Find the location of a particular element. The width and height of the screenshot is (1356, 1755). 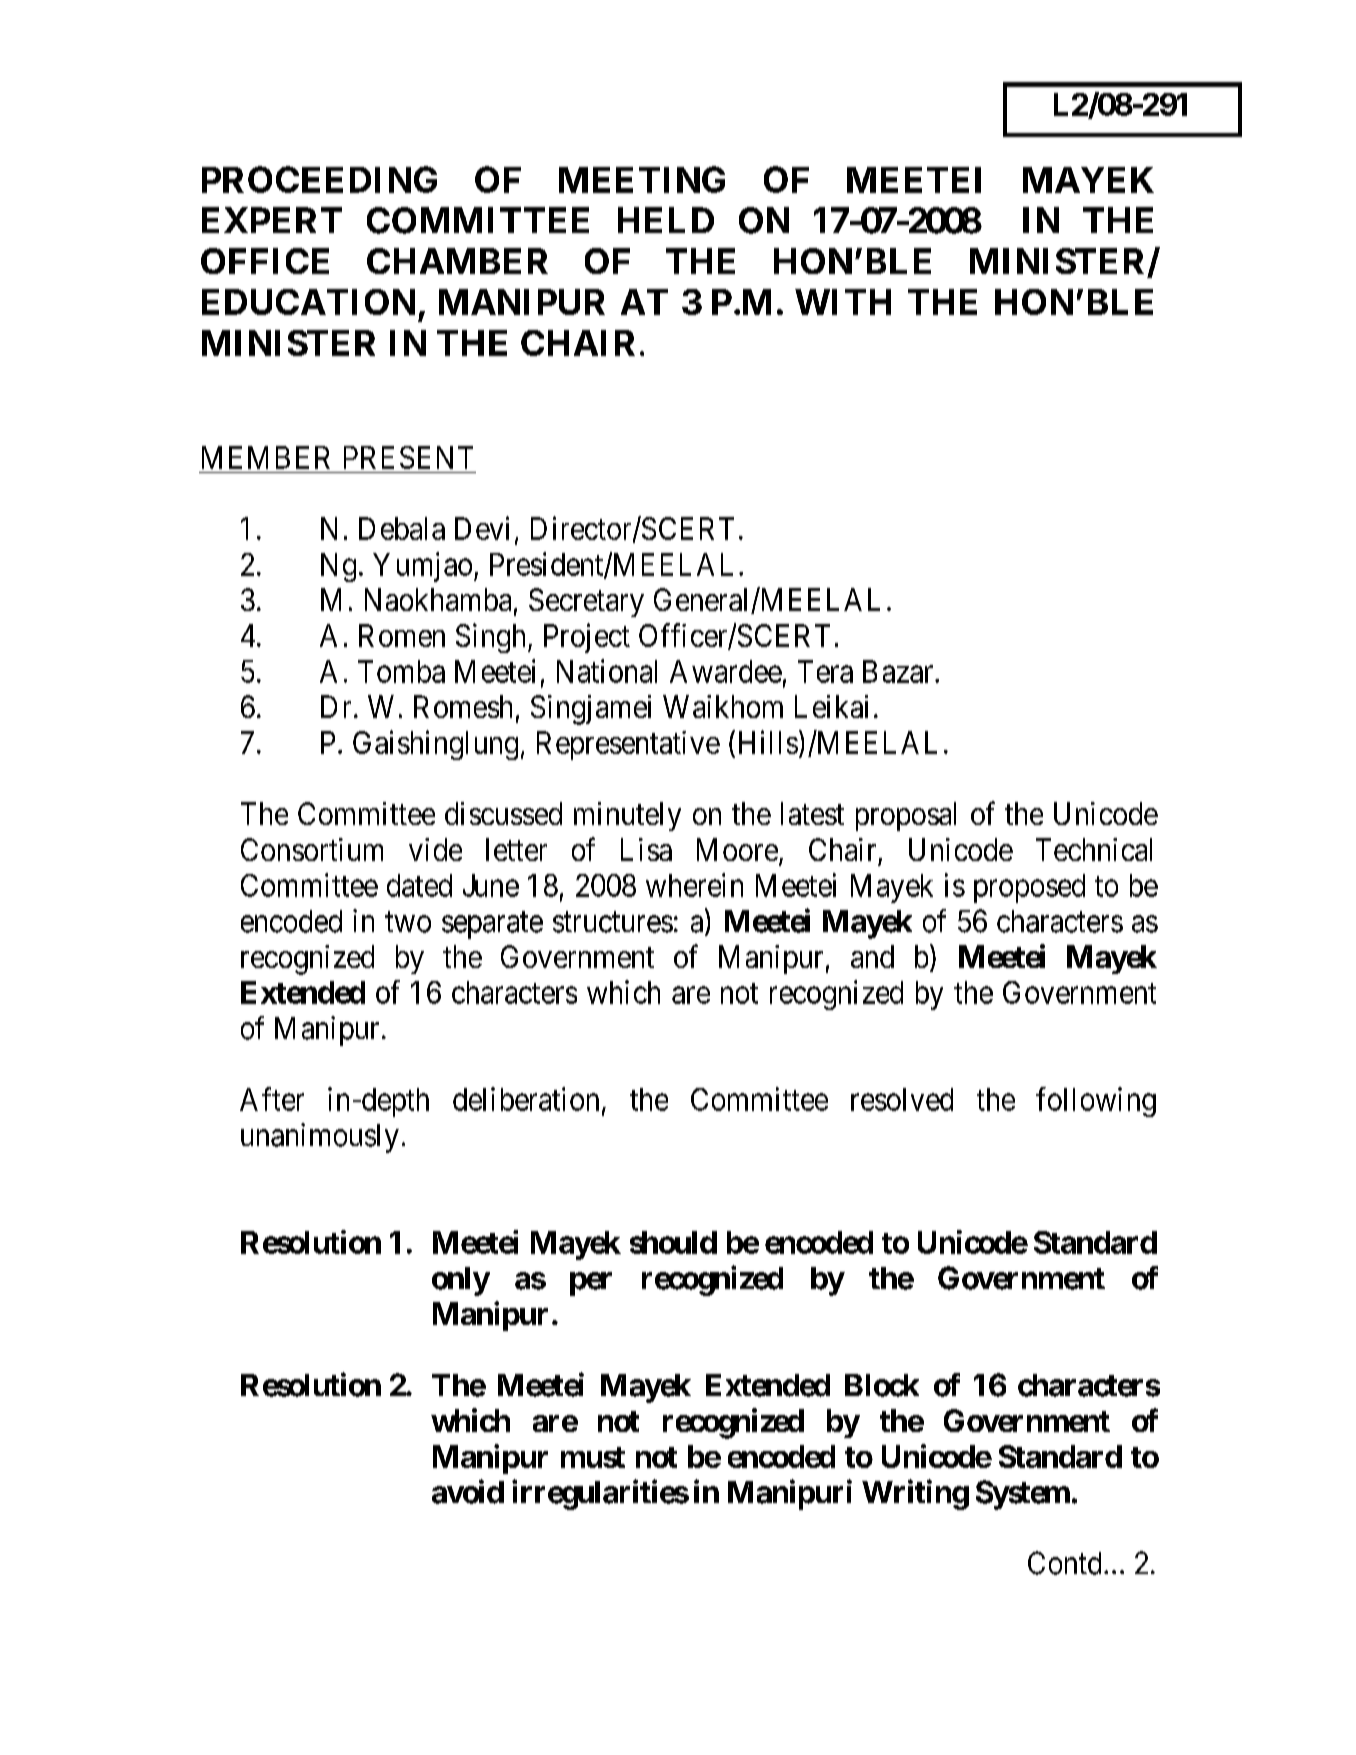

Secretary is located at coordinates (586, 602).
